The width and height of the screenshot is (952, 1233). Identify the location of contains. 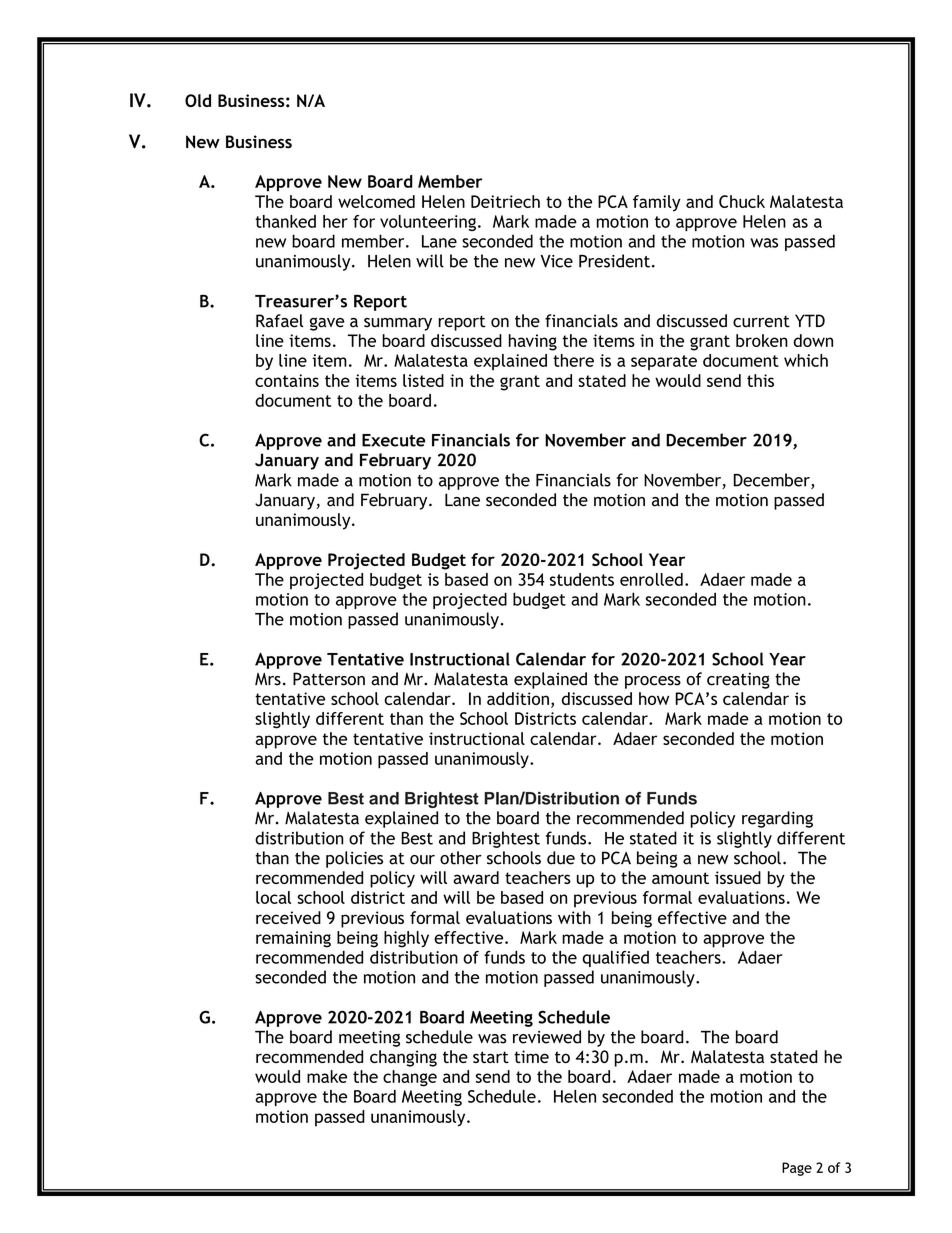
(287, 380).
